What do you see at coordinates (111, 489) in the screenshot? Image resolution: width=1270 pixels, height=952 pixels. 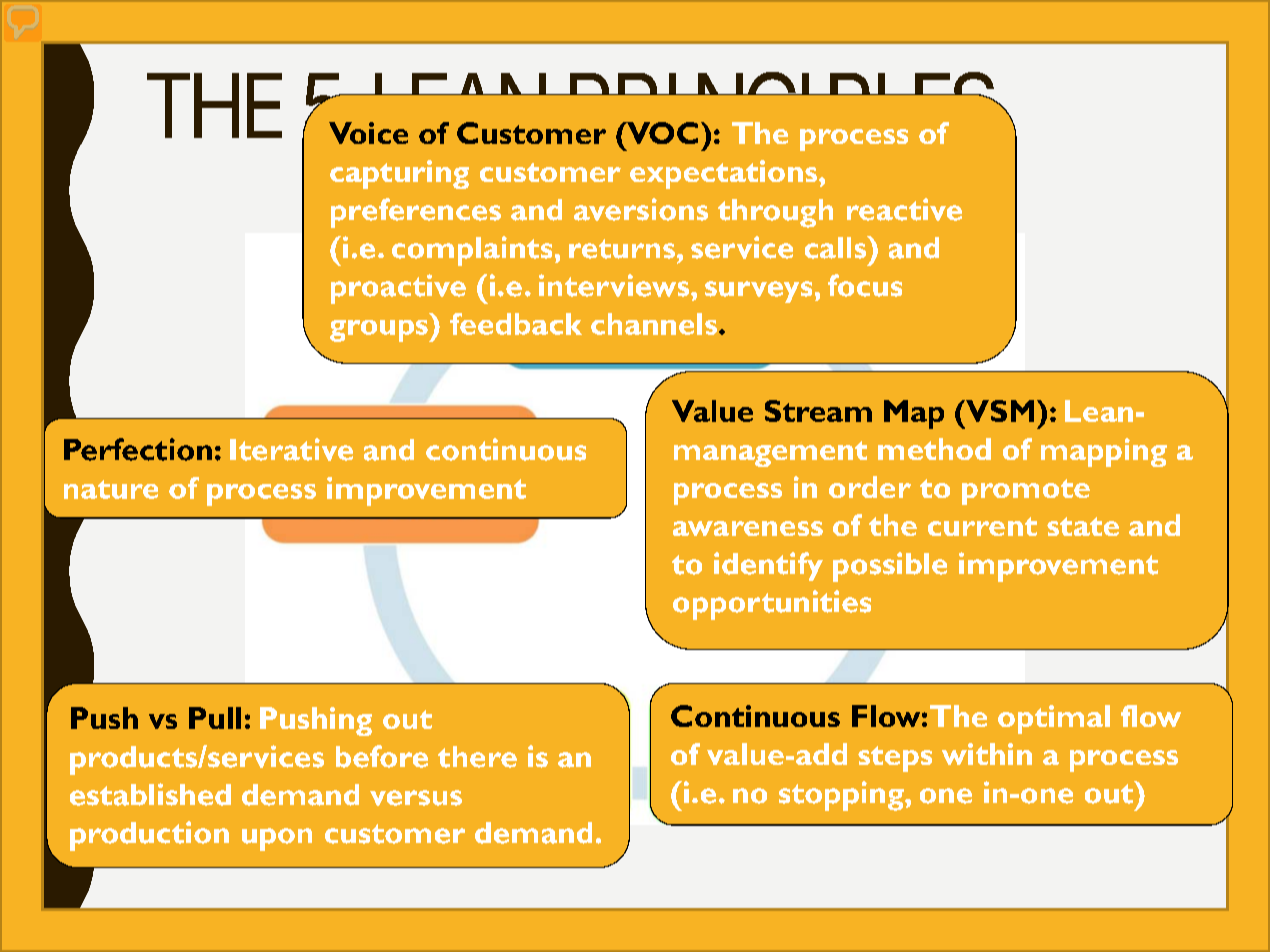 I see `nature` at bounding box center [111, 489].
